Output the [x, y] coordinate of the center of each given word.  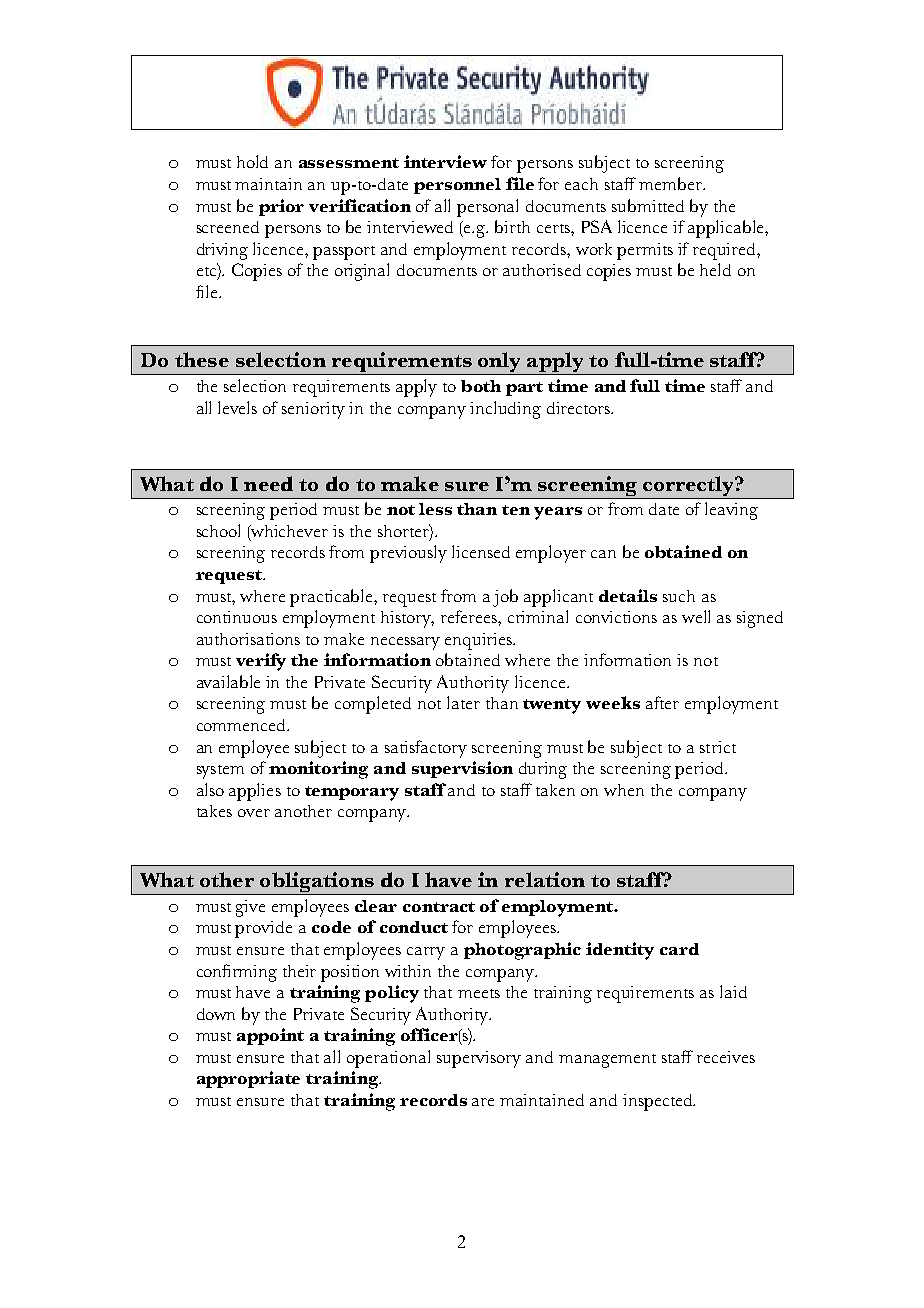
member [672, 183]
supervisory [479, 1059]
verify [261, 662]
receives [726, 1057]
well [696, 616]
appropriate [248, 1079]
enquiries [480, 641]
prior [281, 207]
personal [487, 208]
